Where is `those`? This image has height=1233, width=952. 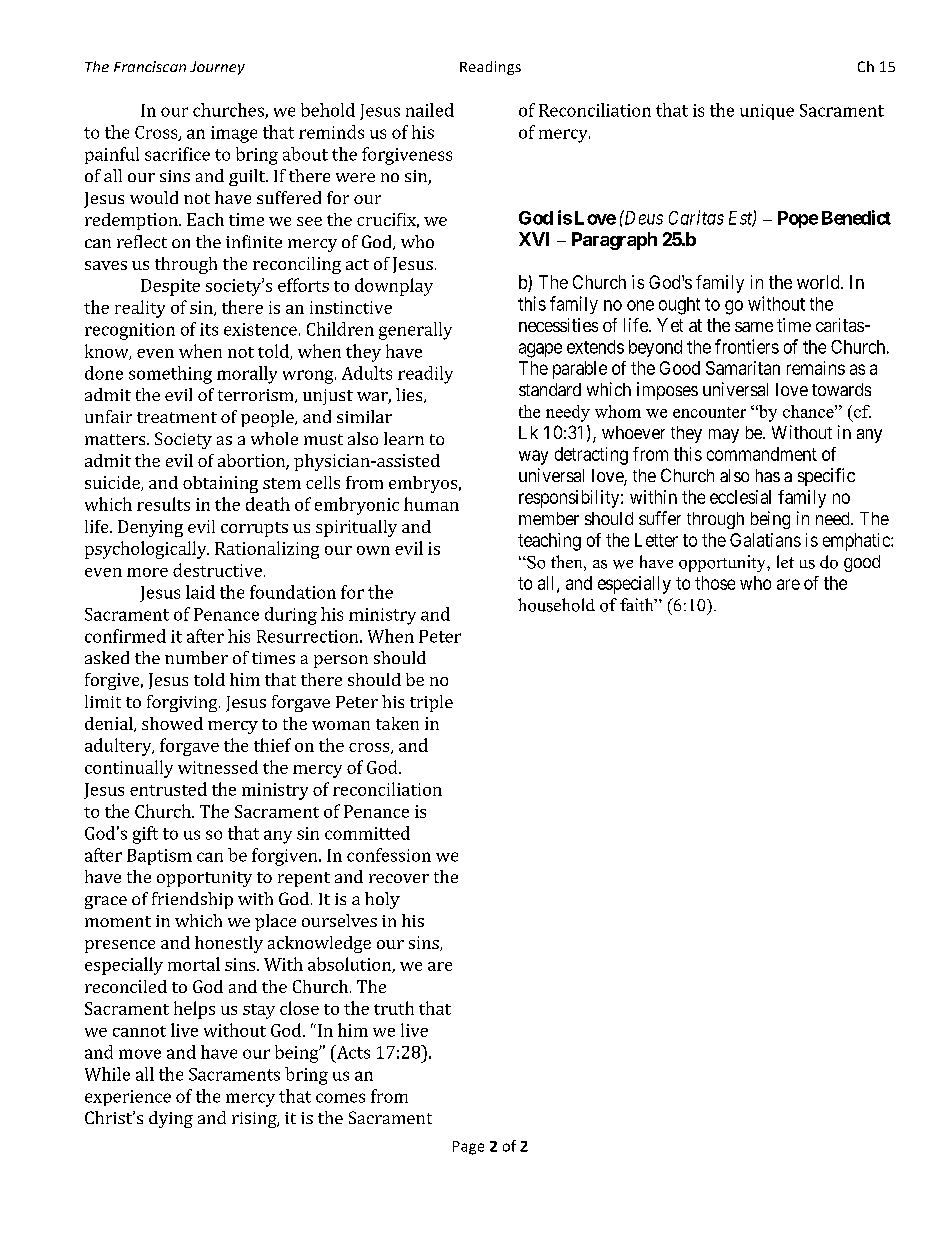 those is located at coordinates (715, 583).
